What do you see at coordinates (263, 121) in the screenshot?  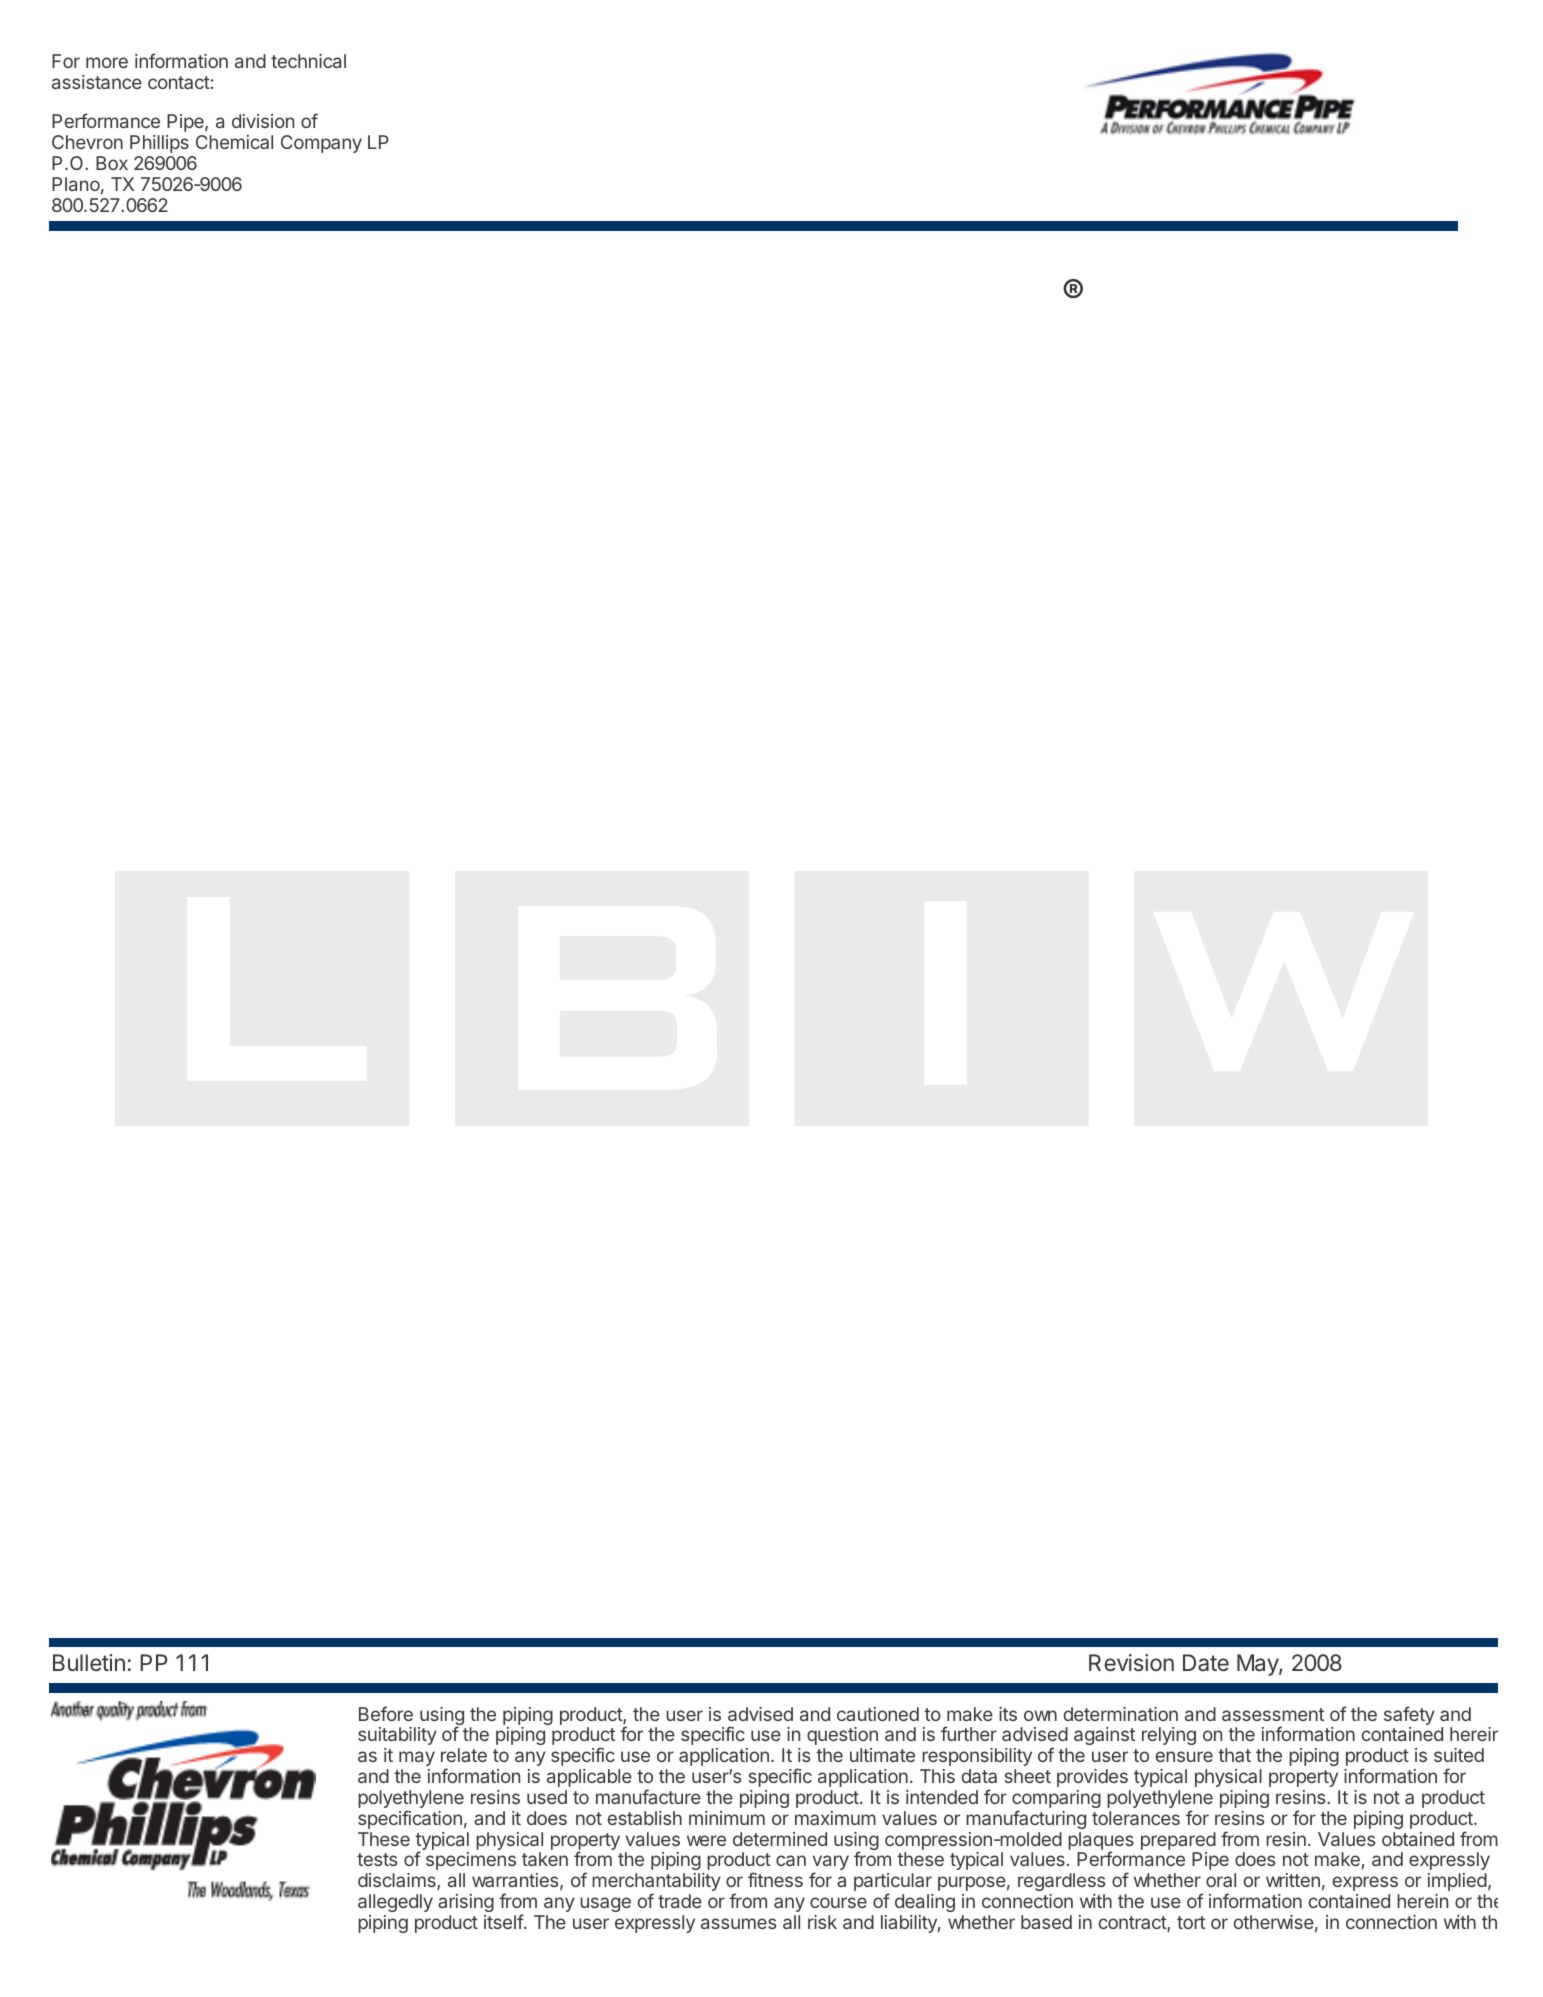 I see `division` at bounding box center [263, 121].
